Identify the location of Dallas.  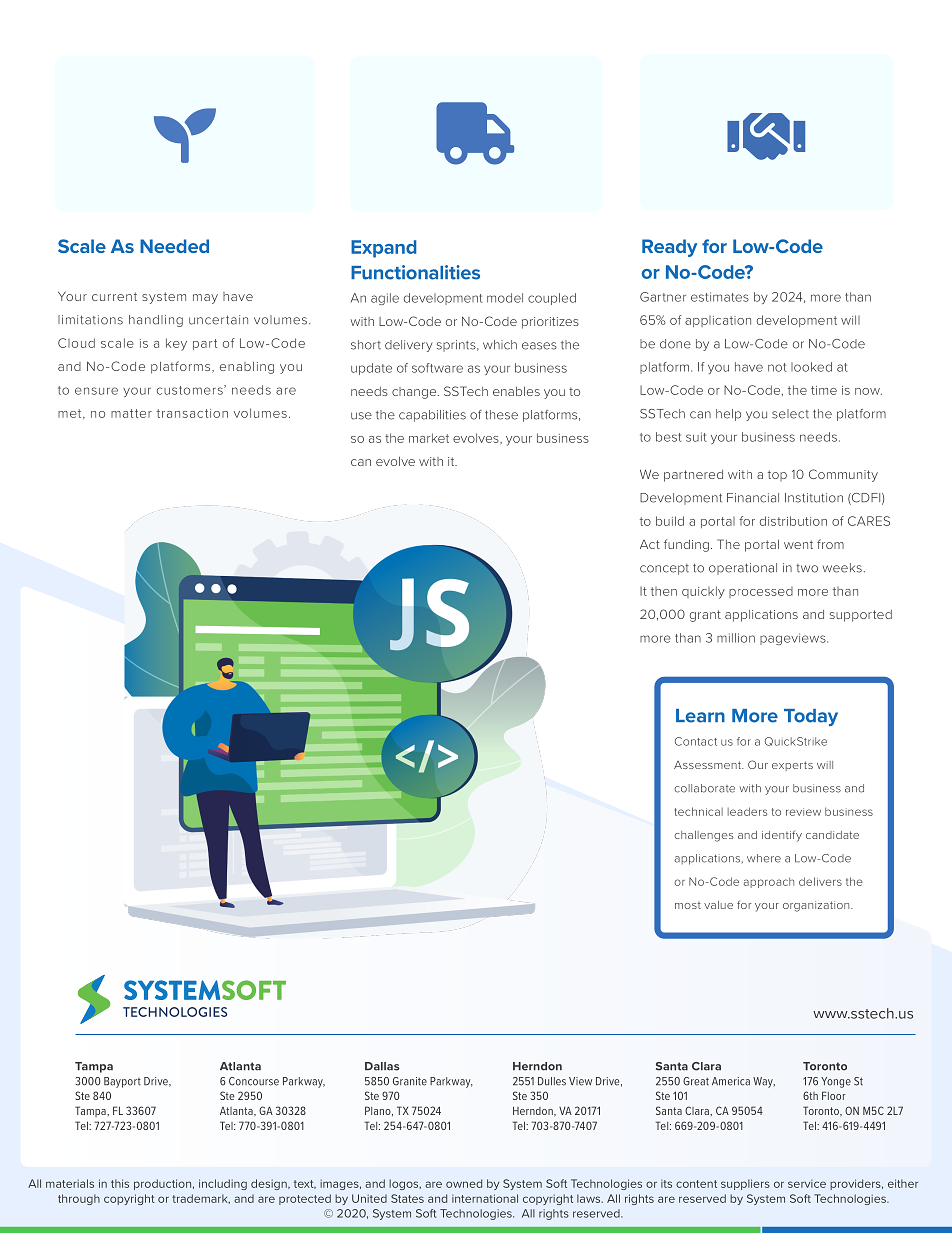
(382, 1066).
